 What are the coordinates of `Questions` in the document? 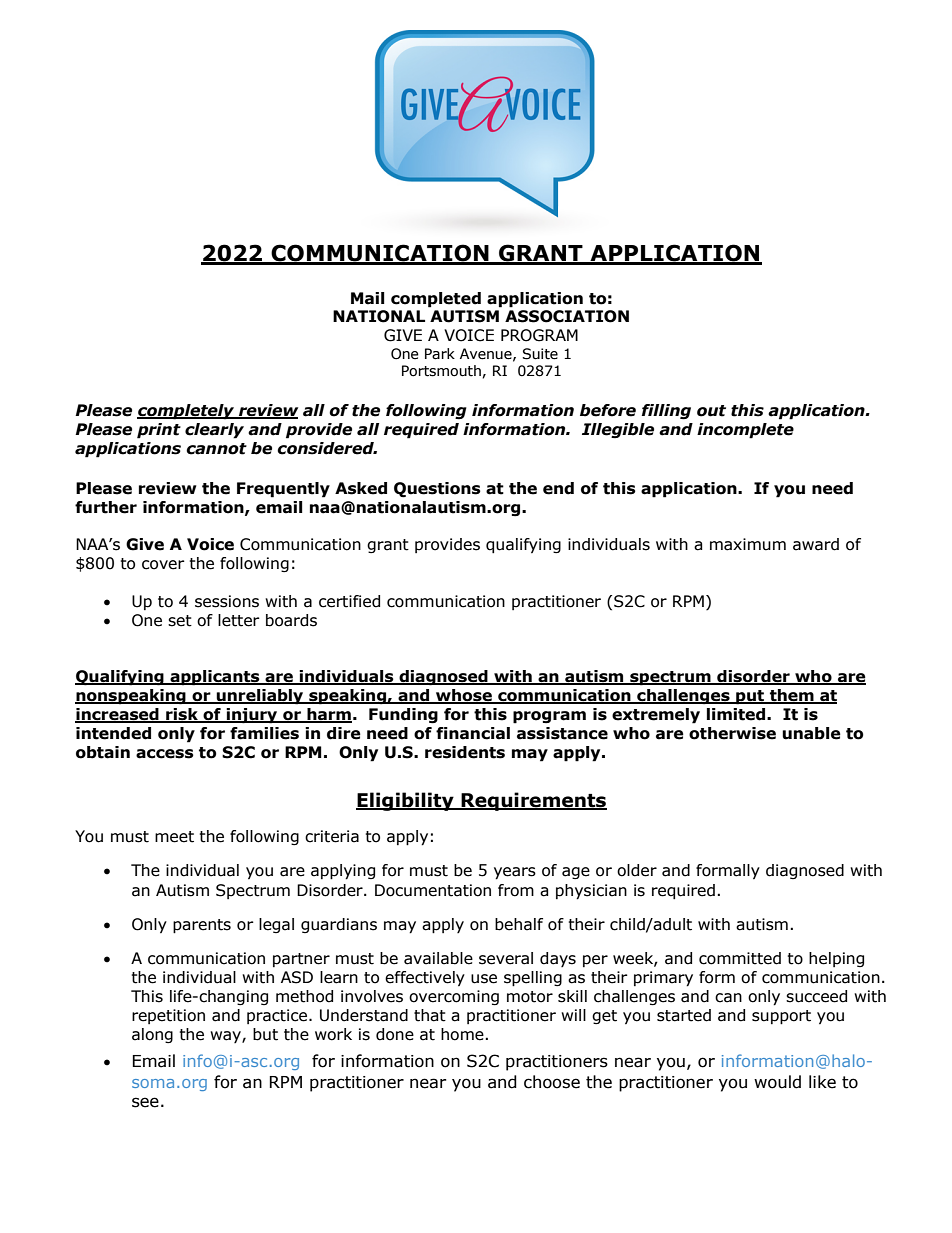 It's located at (437, 490).
